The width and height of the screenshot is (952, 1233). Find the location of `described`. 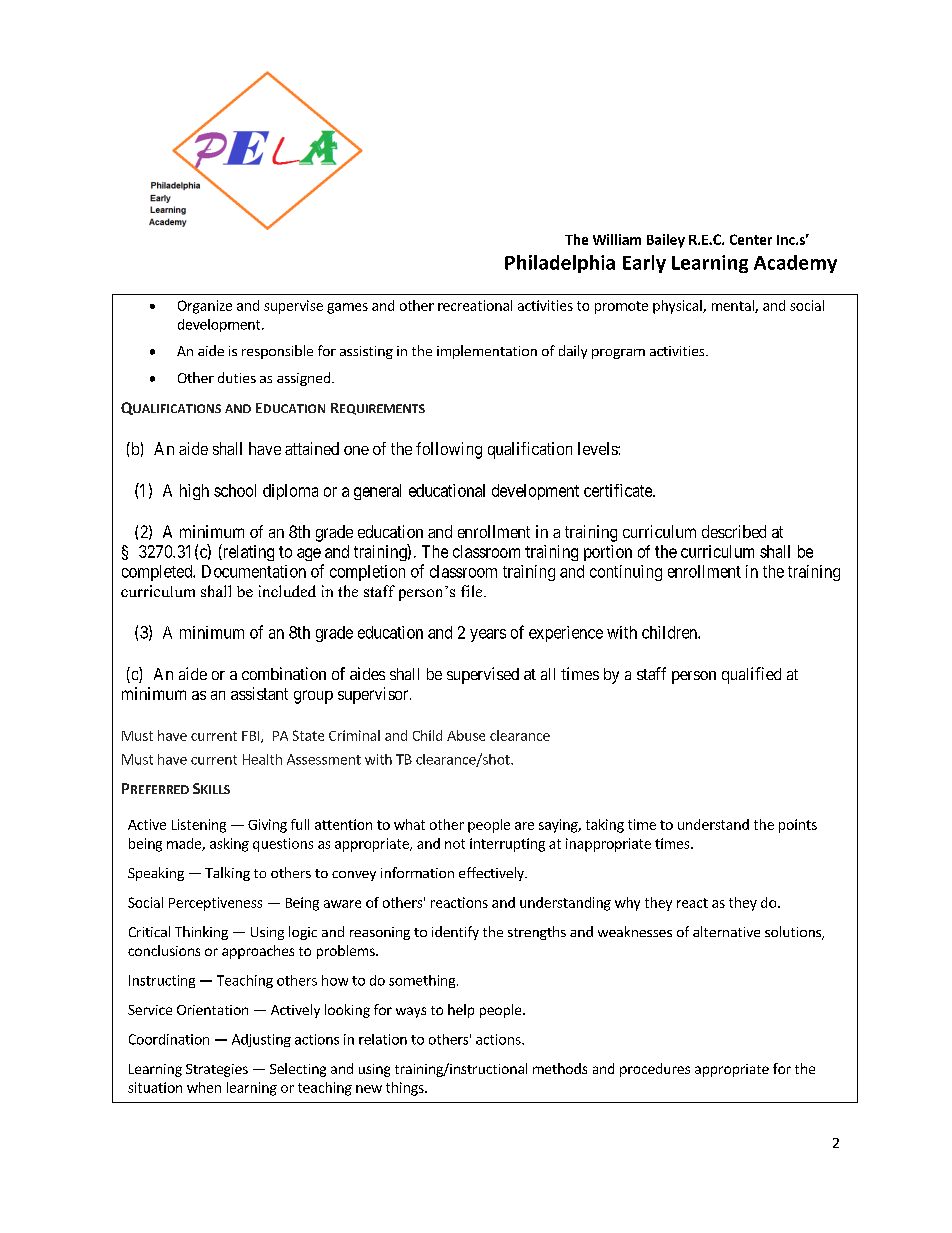

described is located at coordinates (734, 531).
